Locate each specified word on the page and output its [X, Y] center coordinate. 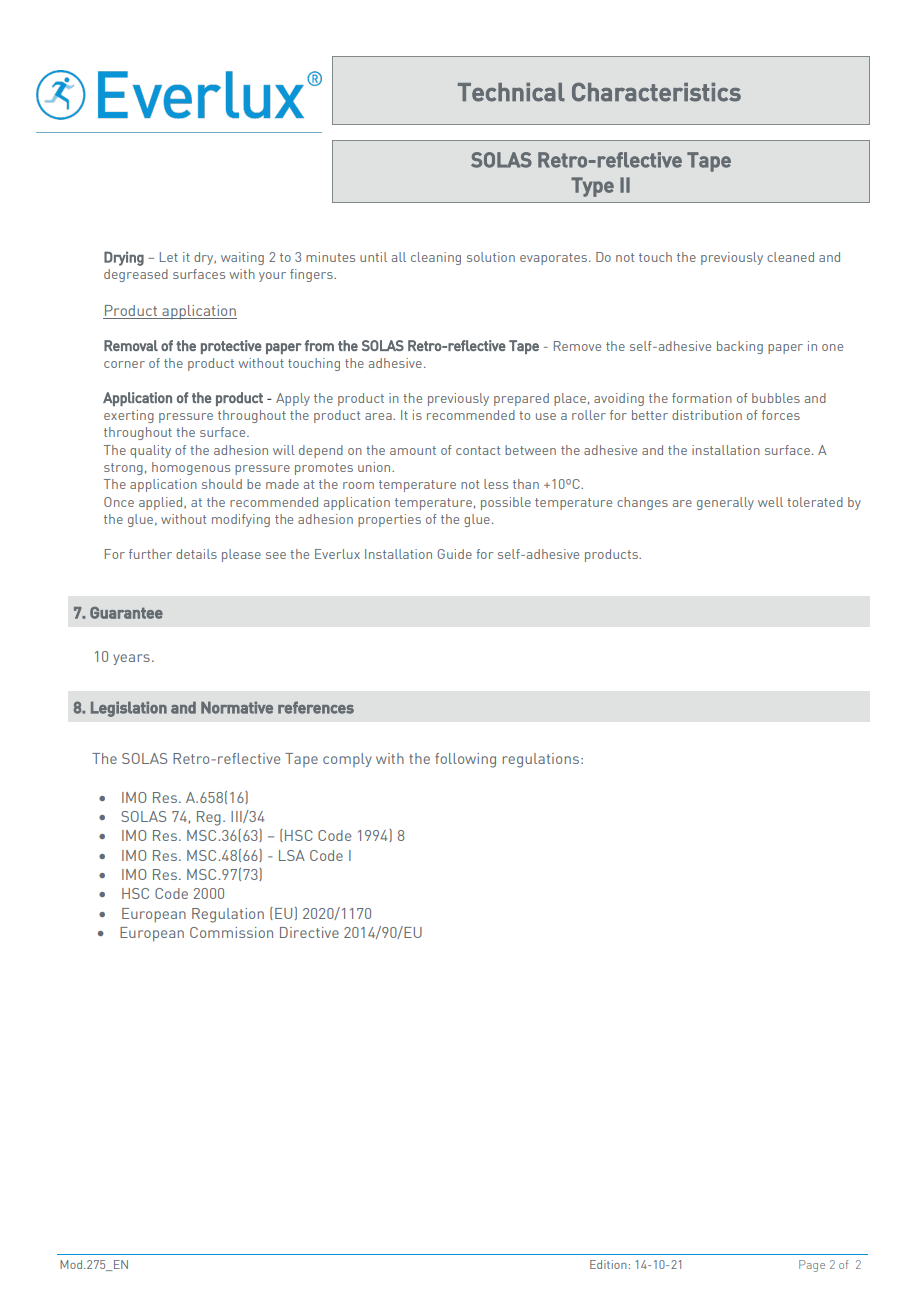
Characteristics [656, 92]
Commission [231, 932]
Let [169, 257]
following [465, 760]
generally [725, 503]
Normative [237, 707]
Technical [511, 92]
